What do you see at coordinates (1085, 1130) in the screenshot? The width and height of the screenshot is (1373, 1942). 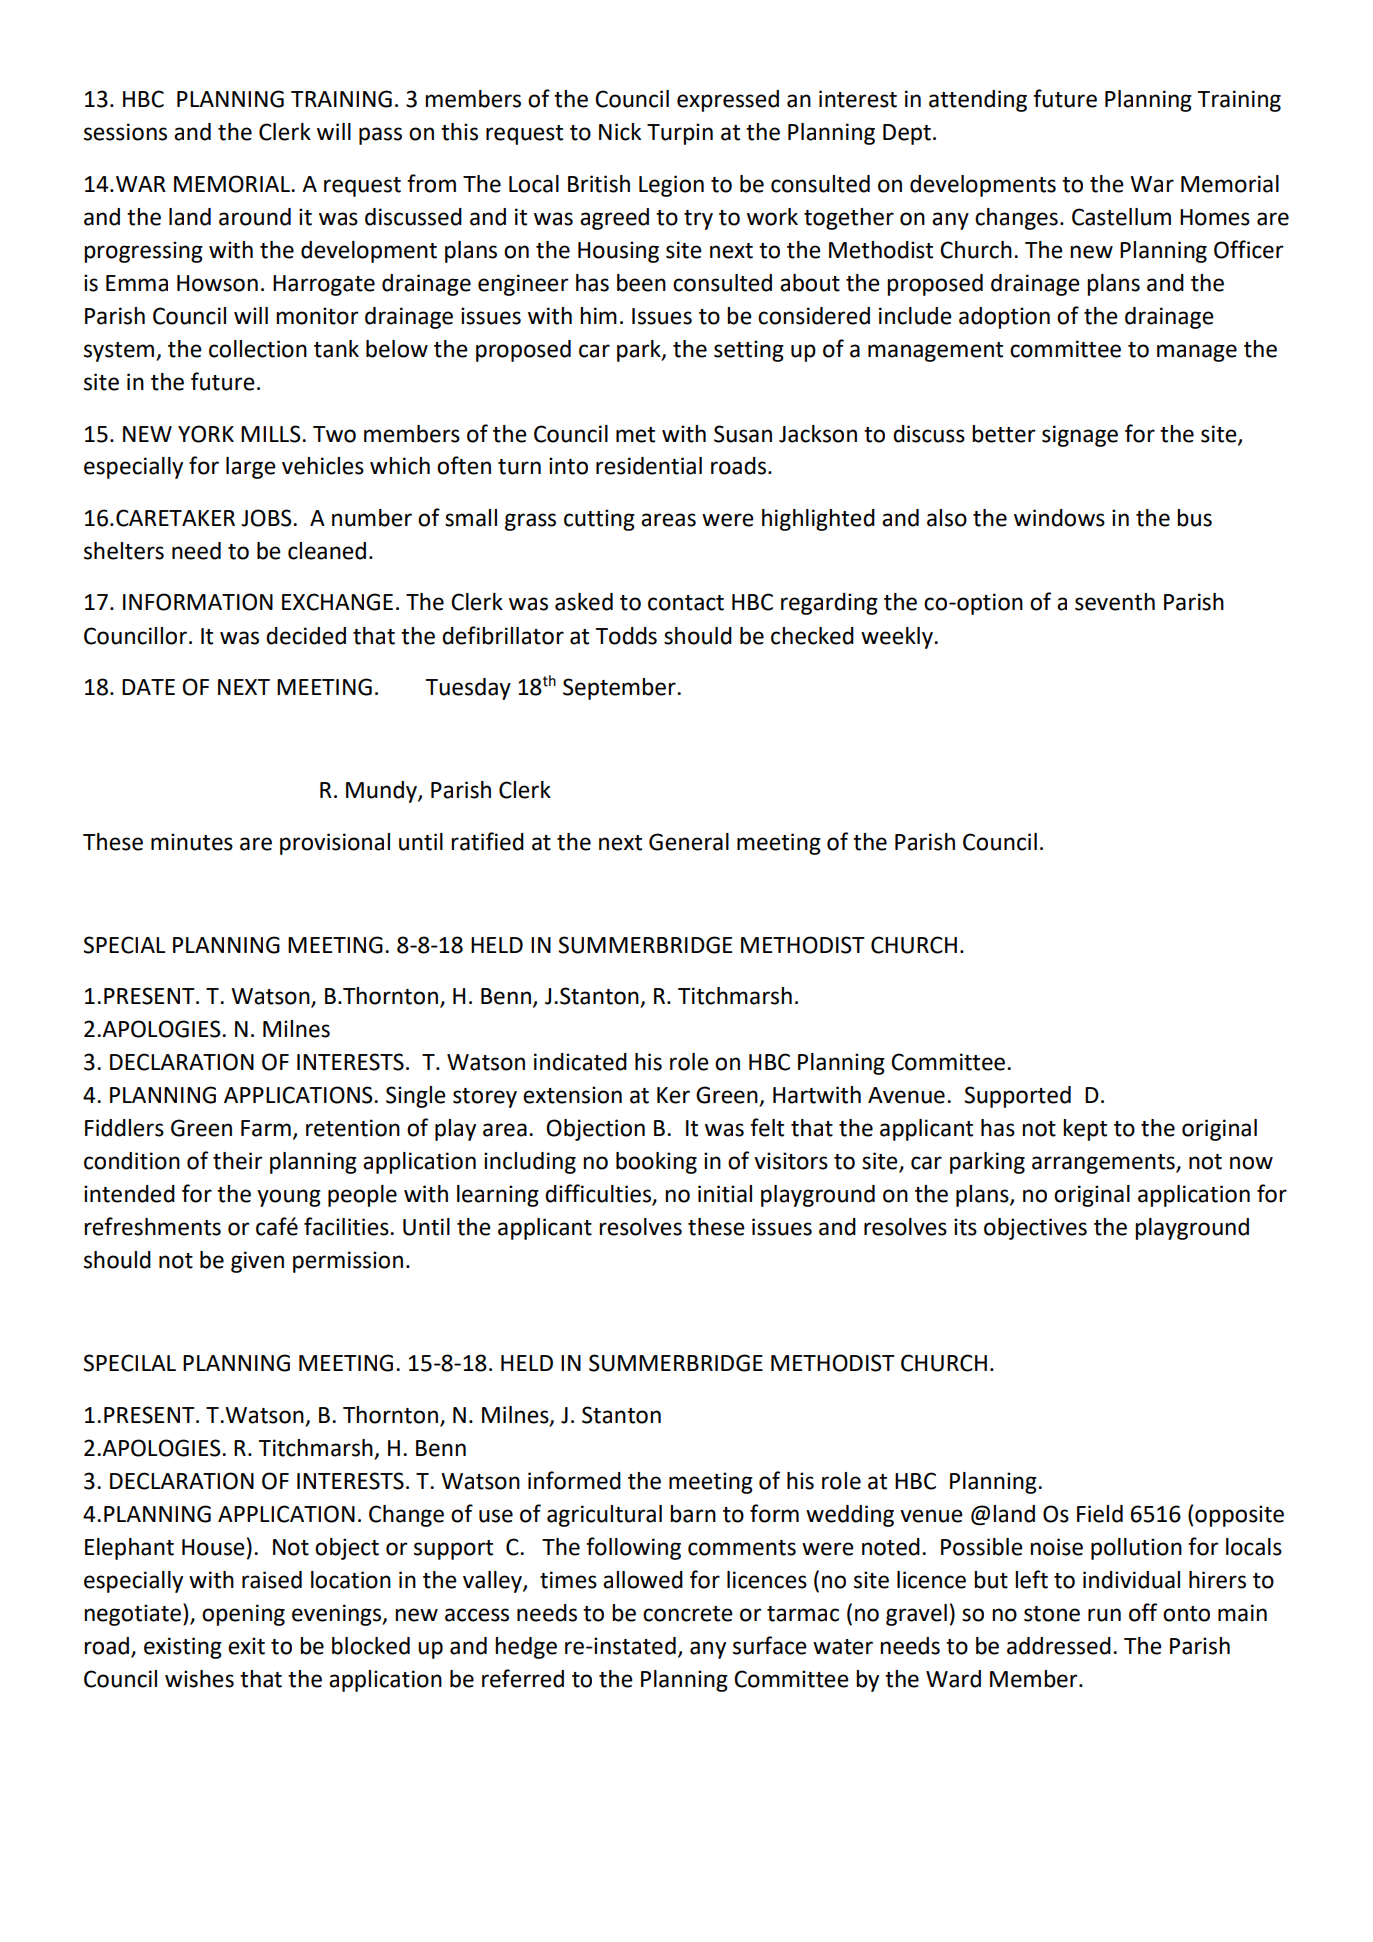 I see `kept` at bounding box center [1085, 1130].
